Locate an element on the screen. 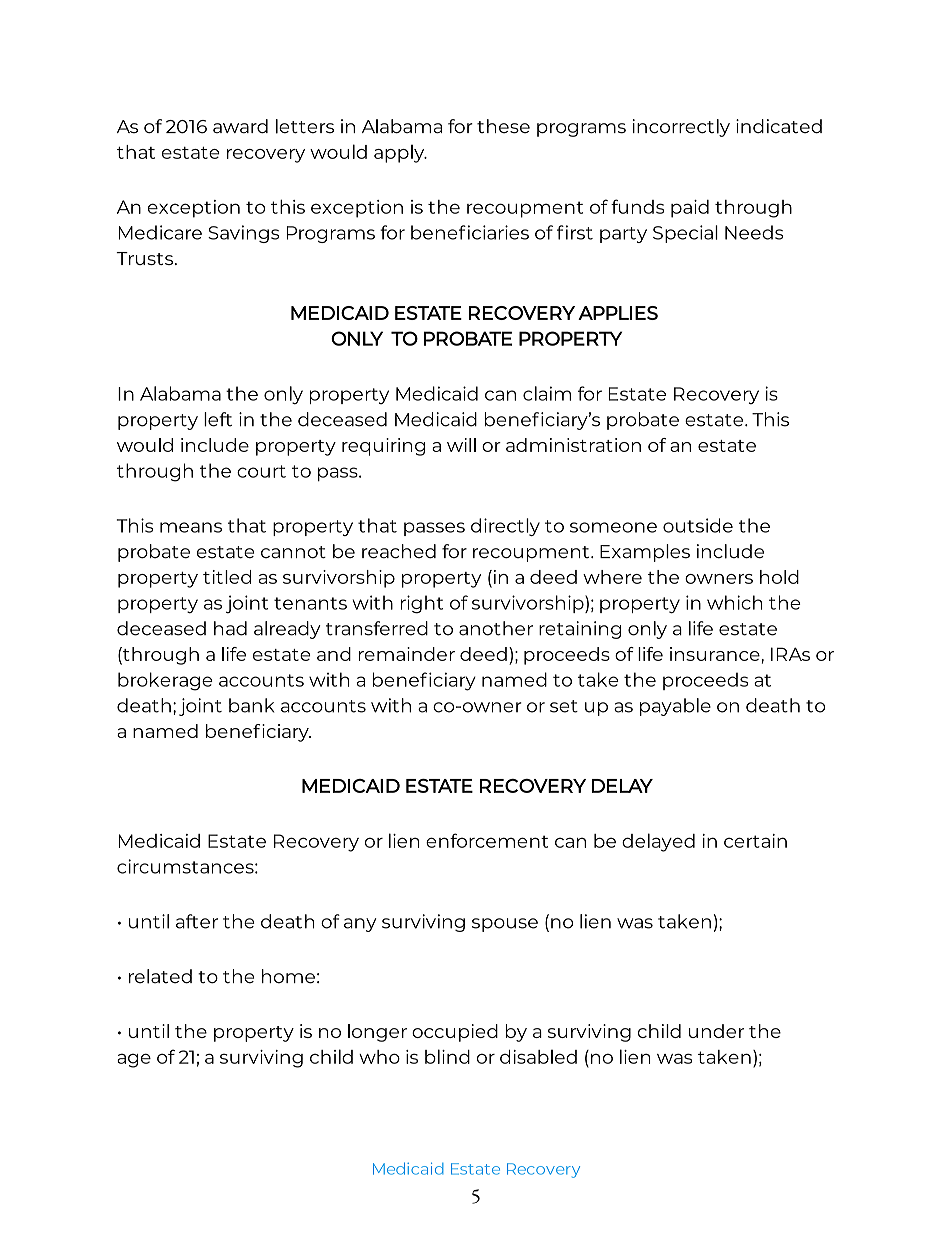 This screenshot has width=952, height=1233. which is located at coordinates (735, 602).
